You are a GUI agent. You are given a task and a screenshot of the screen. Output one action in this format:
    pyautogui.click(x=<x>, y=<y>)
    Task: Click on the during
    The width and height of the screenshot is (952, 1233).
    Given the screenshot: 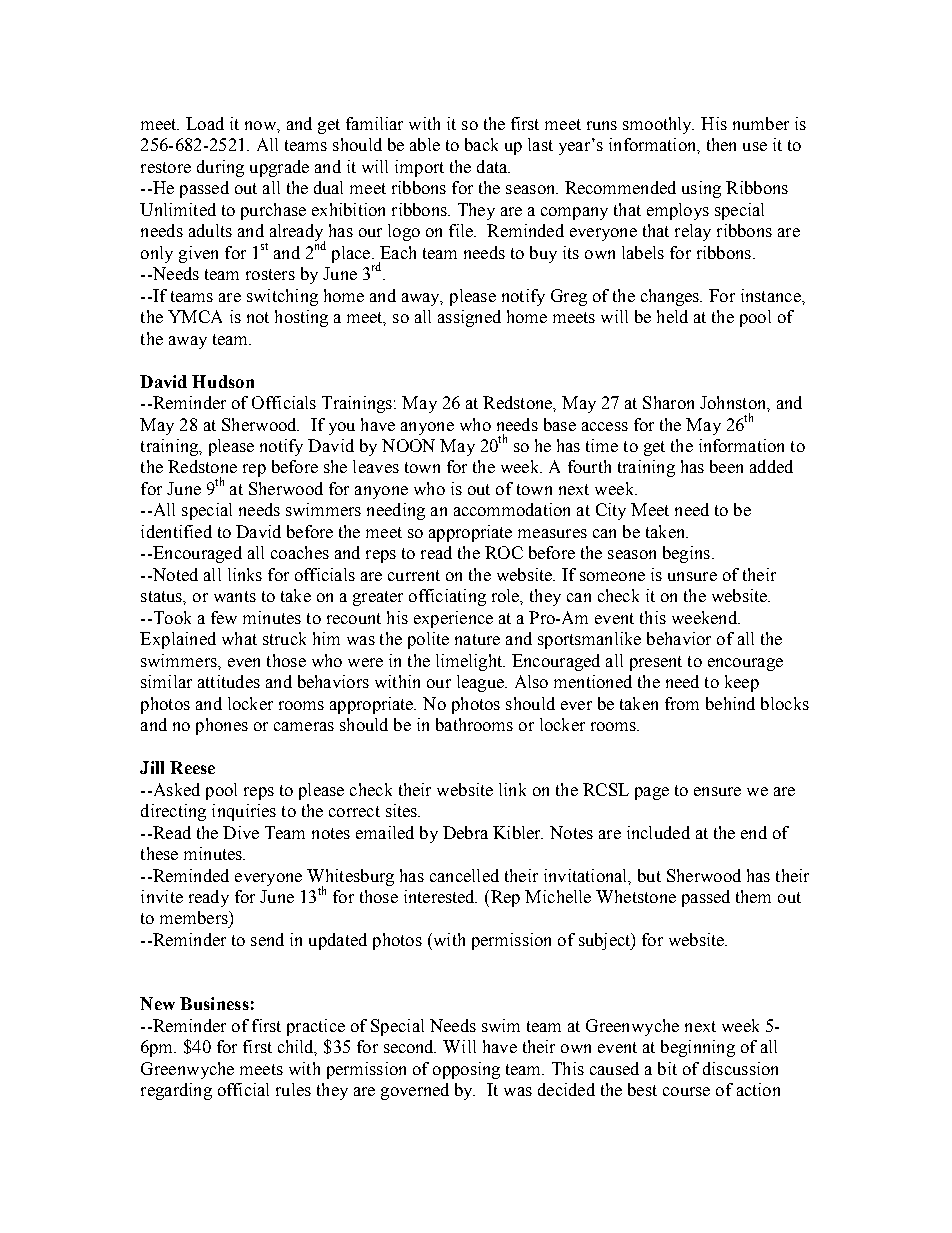 What is the action you would take?
    pyautogui.click(x=220, y=168)
